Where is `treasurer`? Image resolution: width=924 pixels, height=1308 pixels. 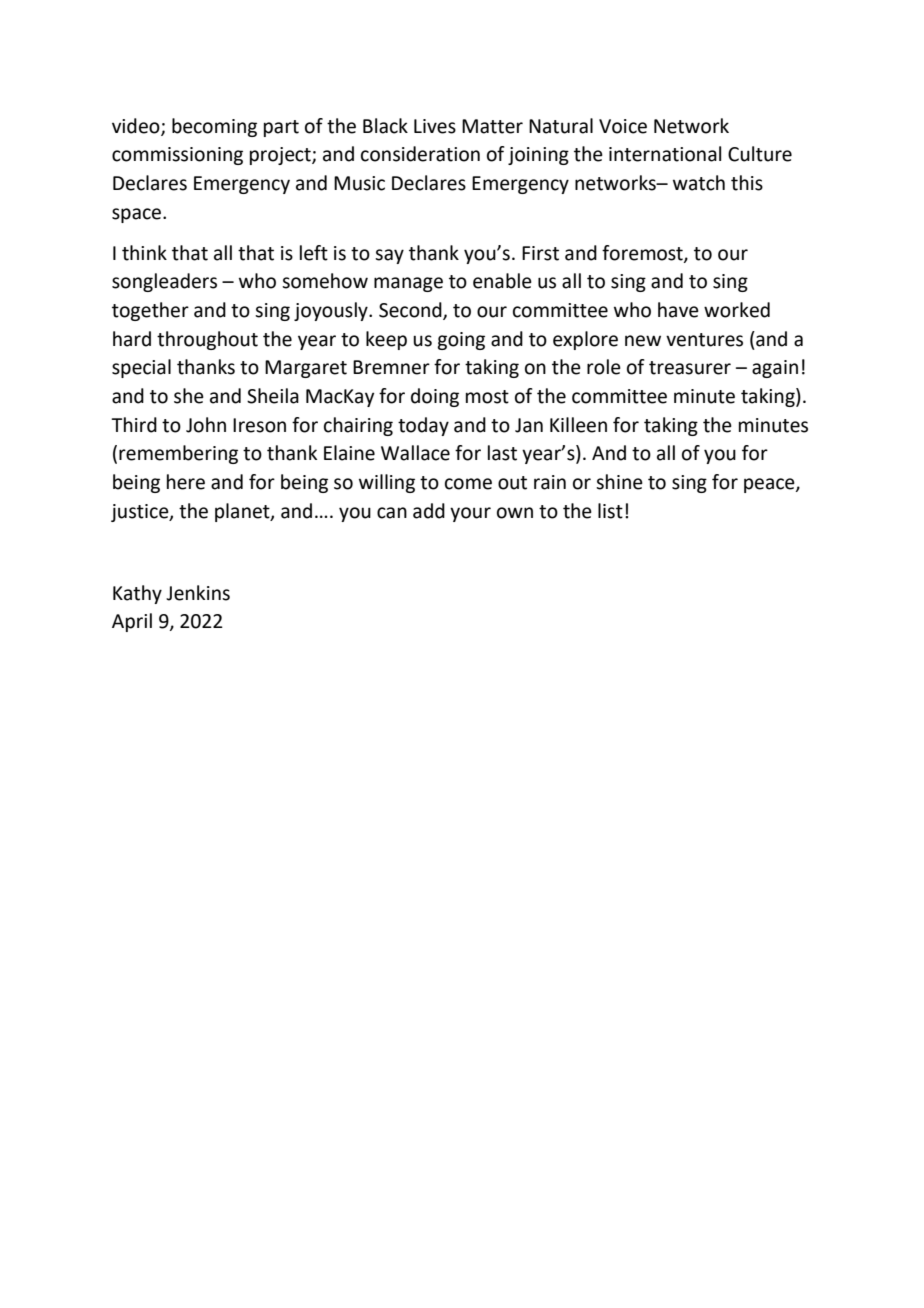 treasurer is located at coordinates (690, 368).
